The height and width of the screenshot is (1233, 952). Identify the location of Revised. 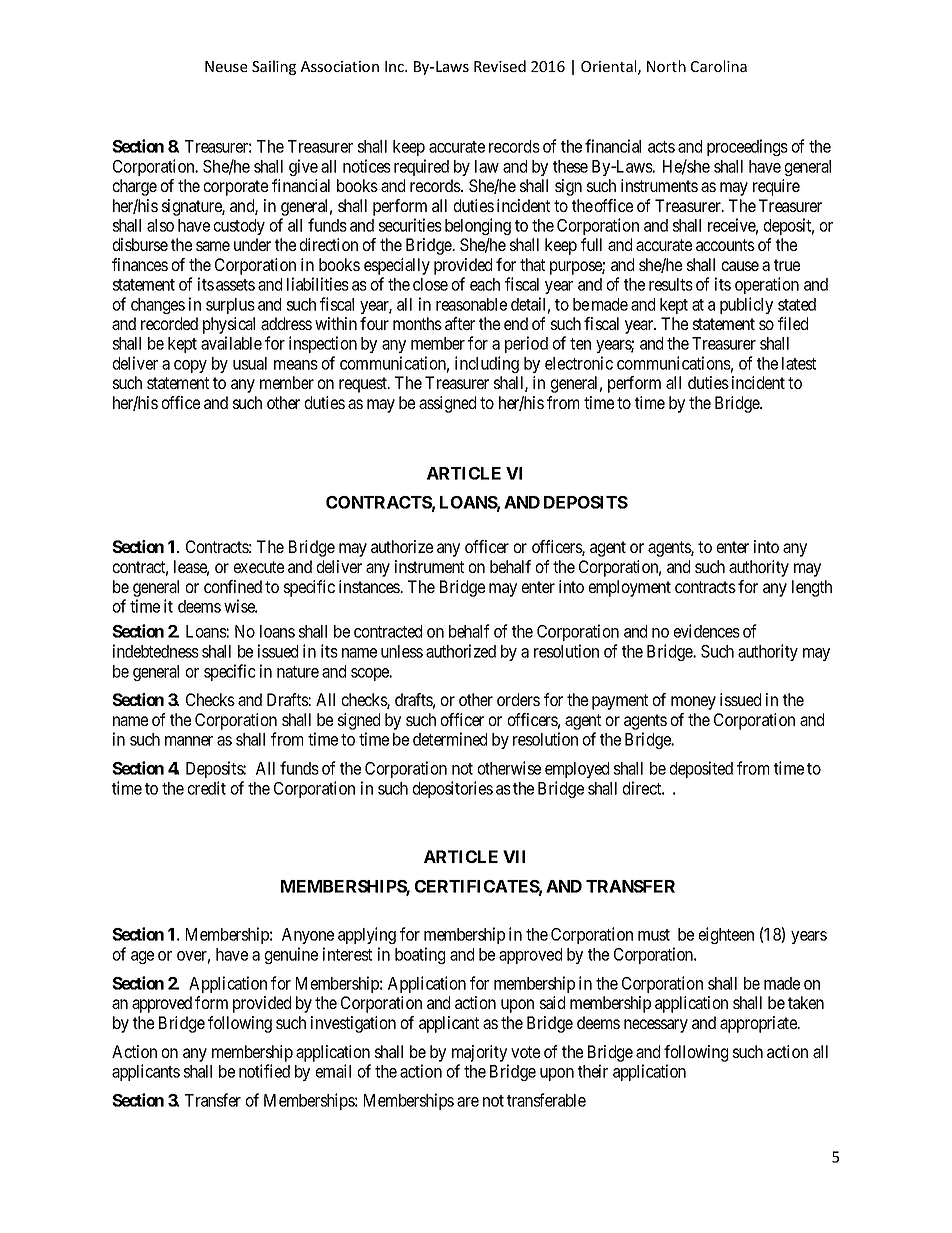
(500, 66).
